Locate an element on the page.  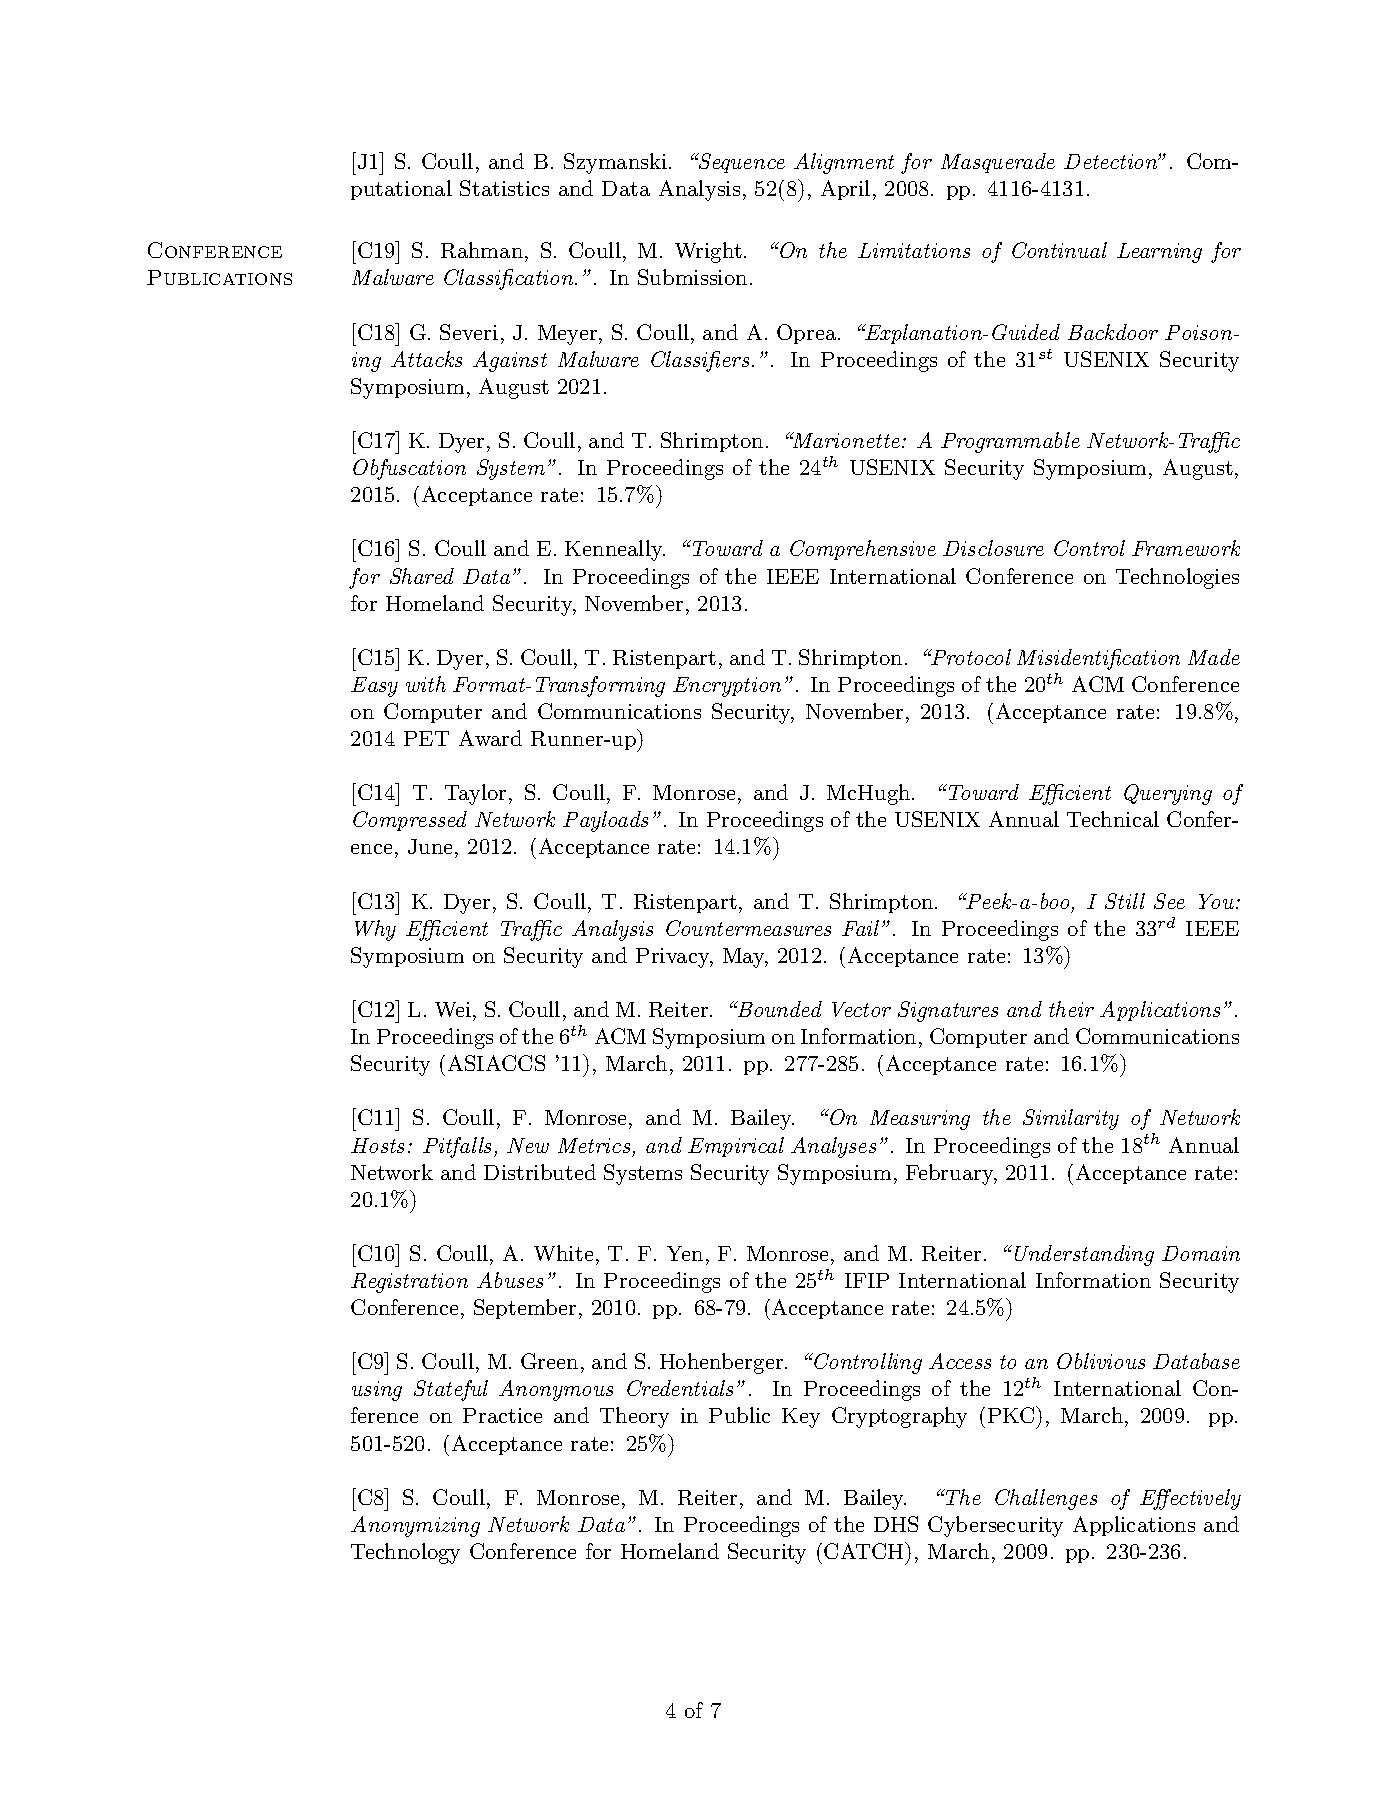
Encryption is located at coordinates (727, 687).
